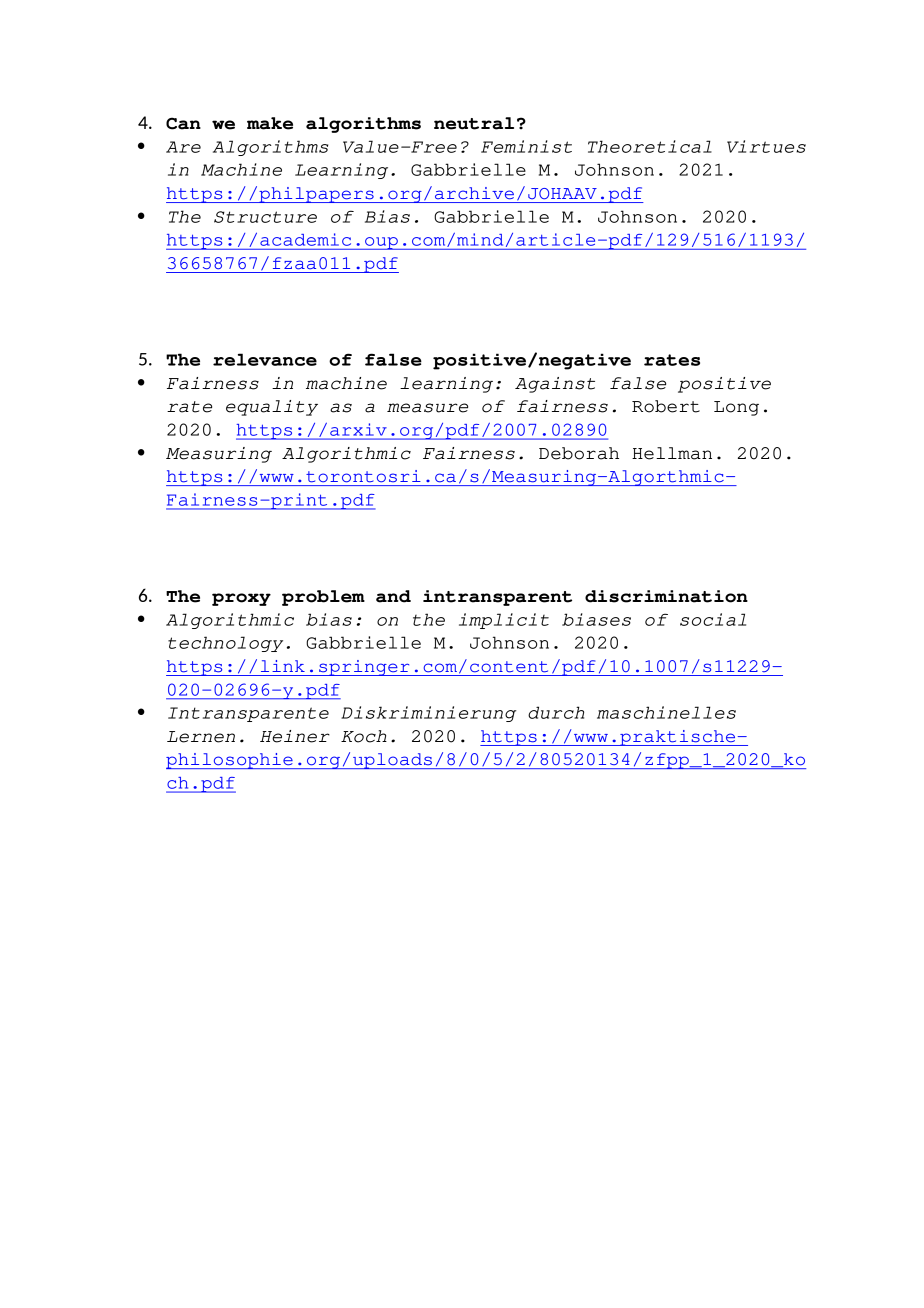 Image resolution: width=924 pixels, height=1308 pixels. Describe the element at coordinates (474, 123) in the page. I see `neutral` at that location.
